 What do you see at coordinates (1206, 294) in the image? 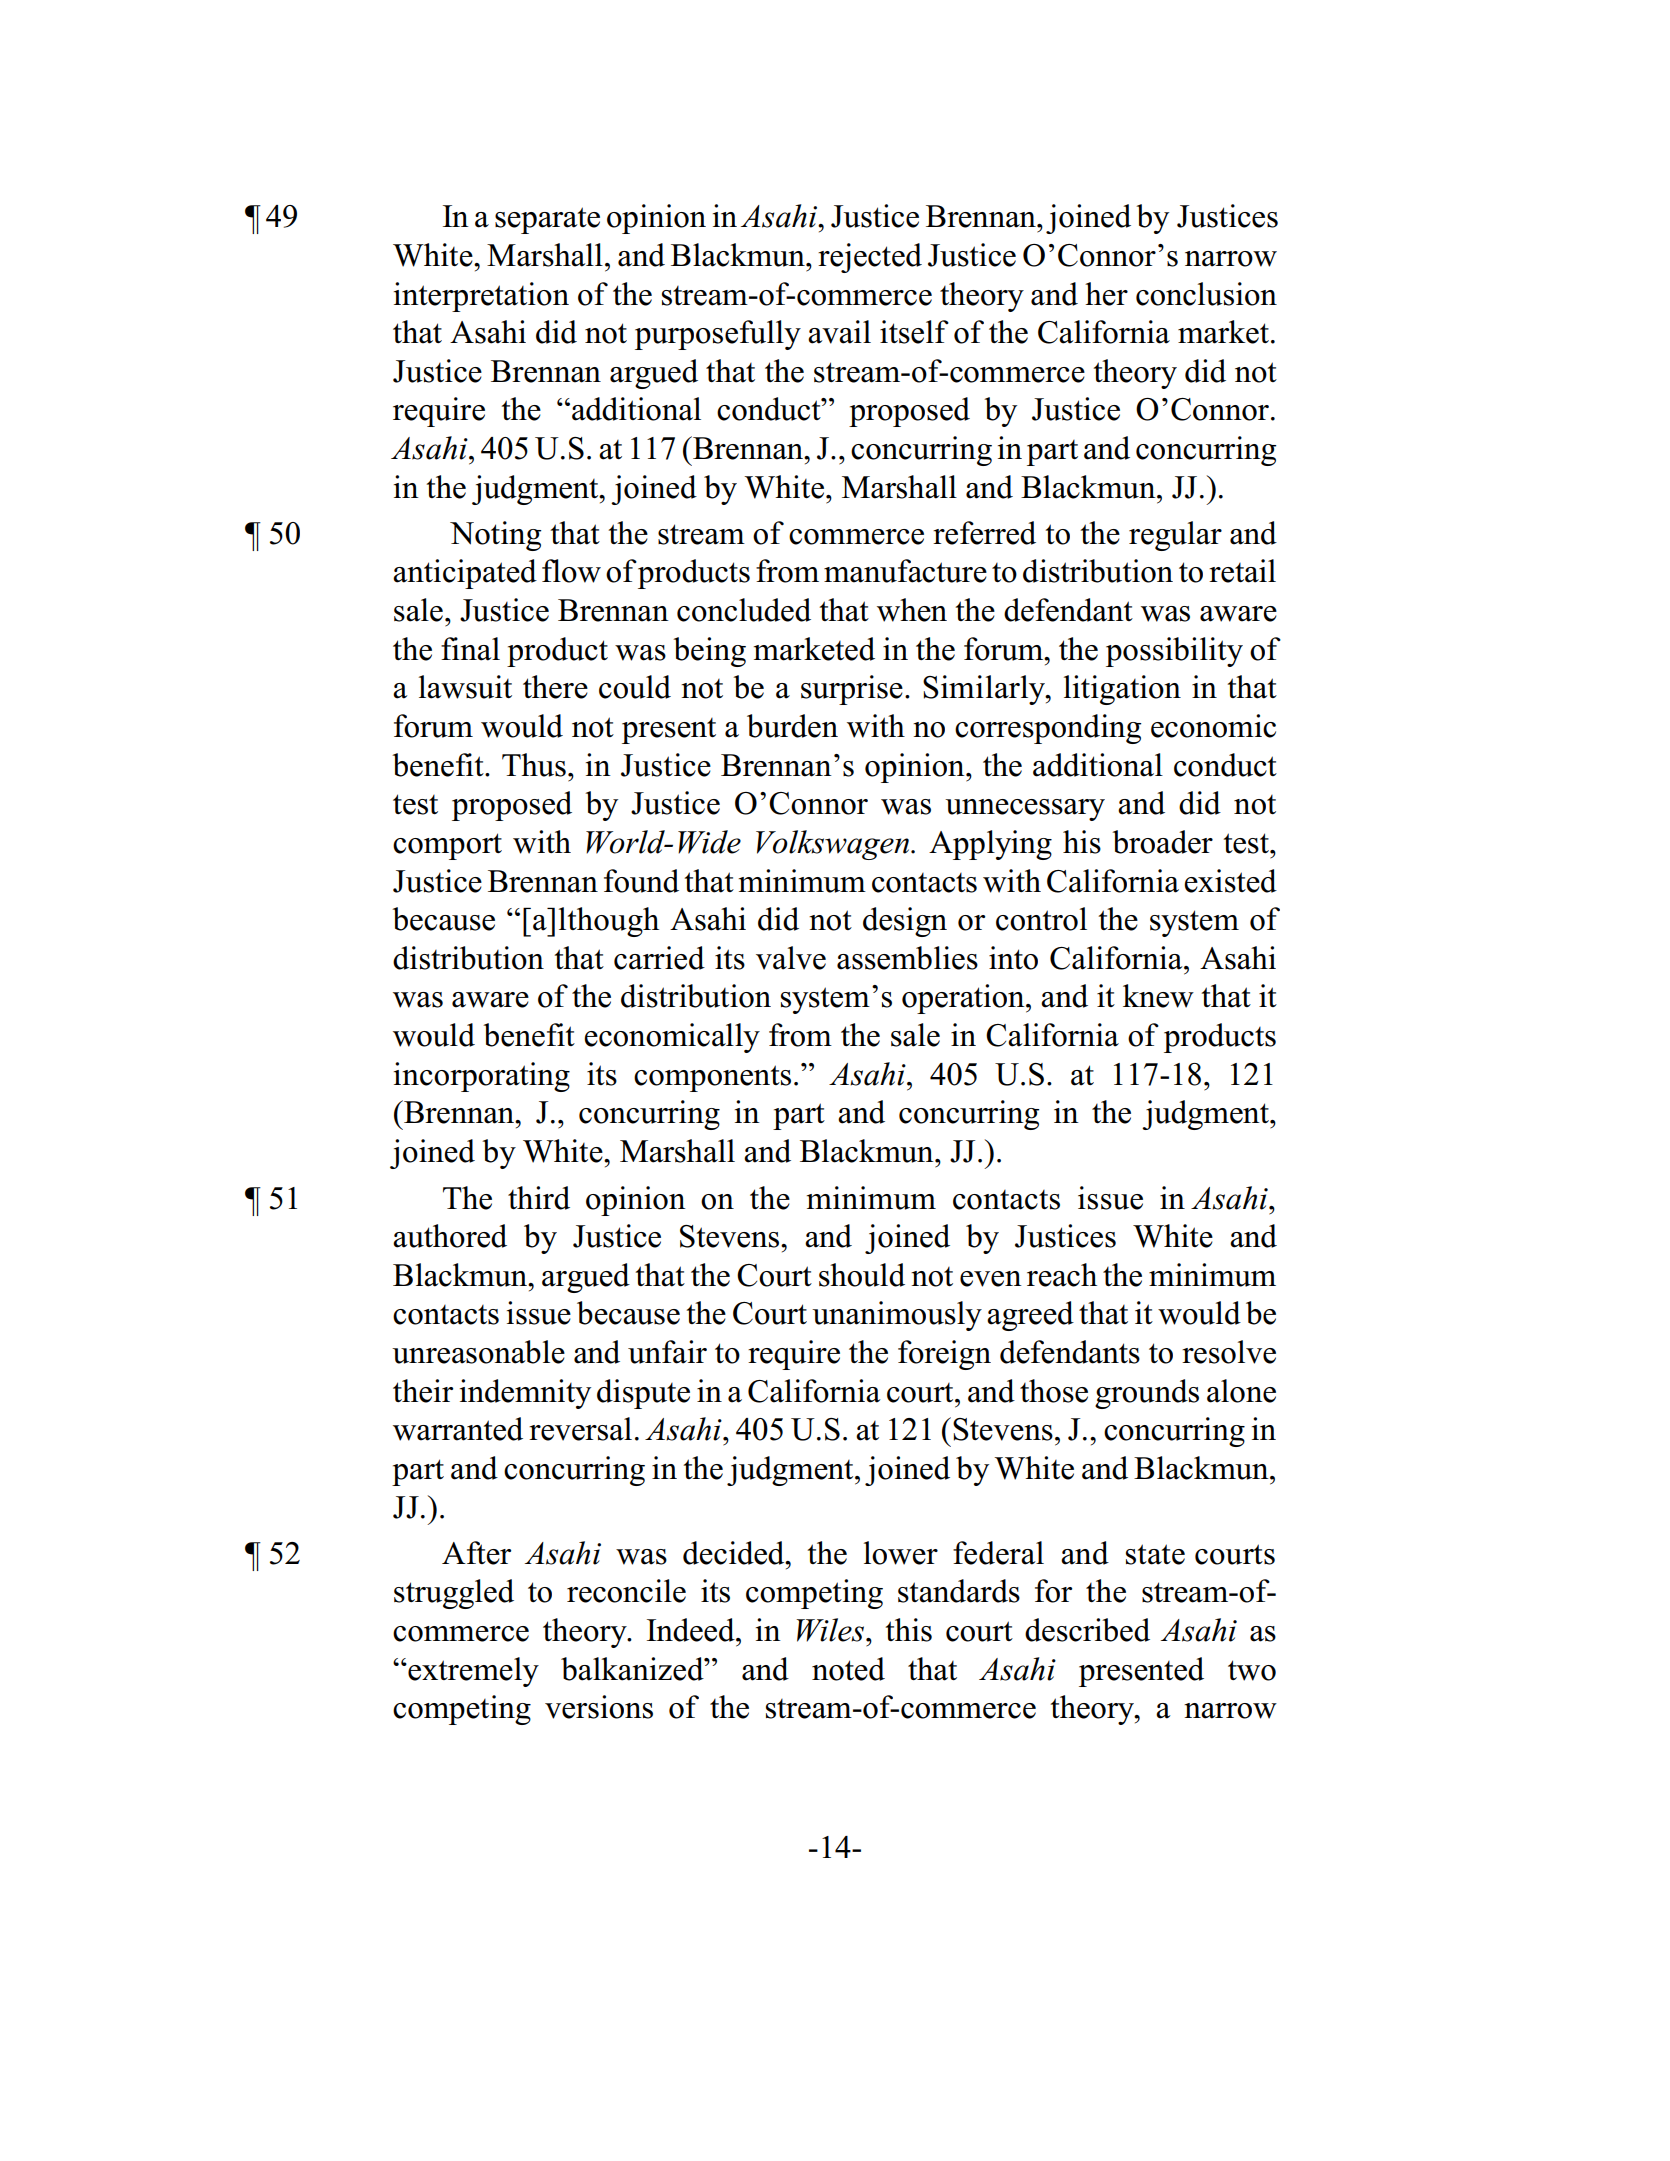
I see `conclusion` at bounding box center [1206, 294].
